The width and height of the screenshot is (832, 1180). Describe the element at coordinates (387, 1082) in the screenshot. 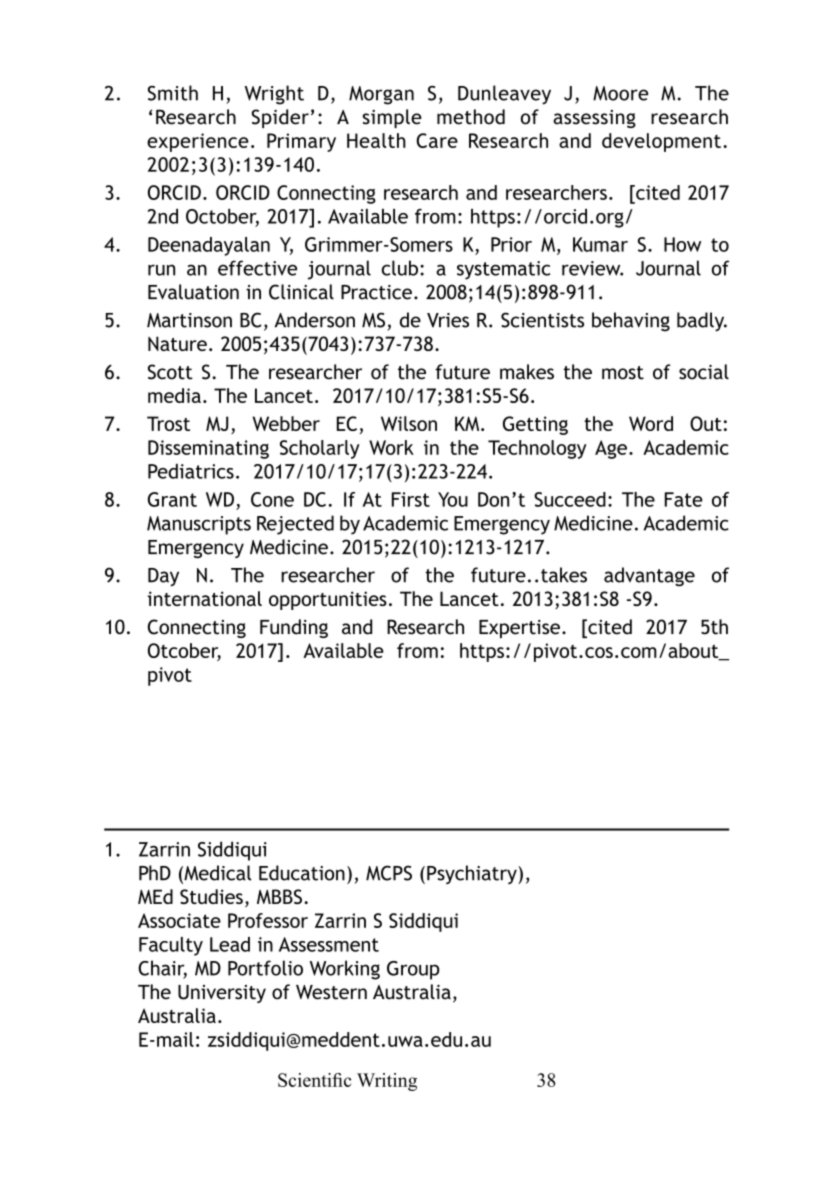

I see `Writing` at that location.
